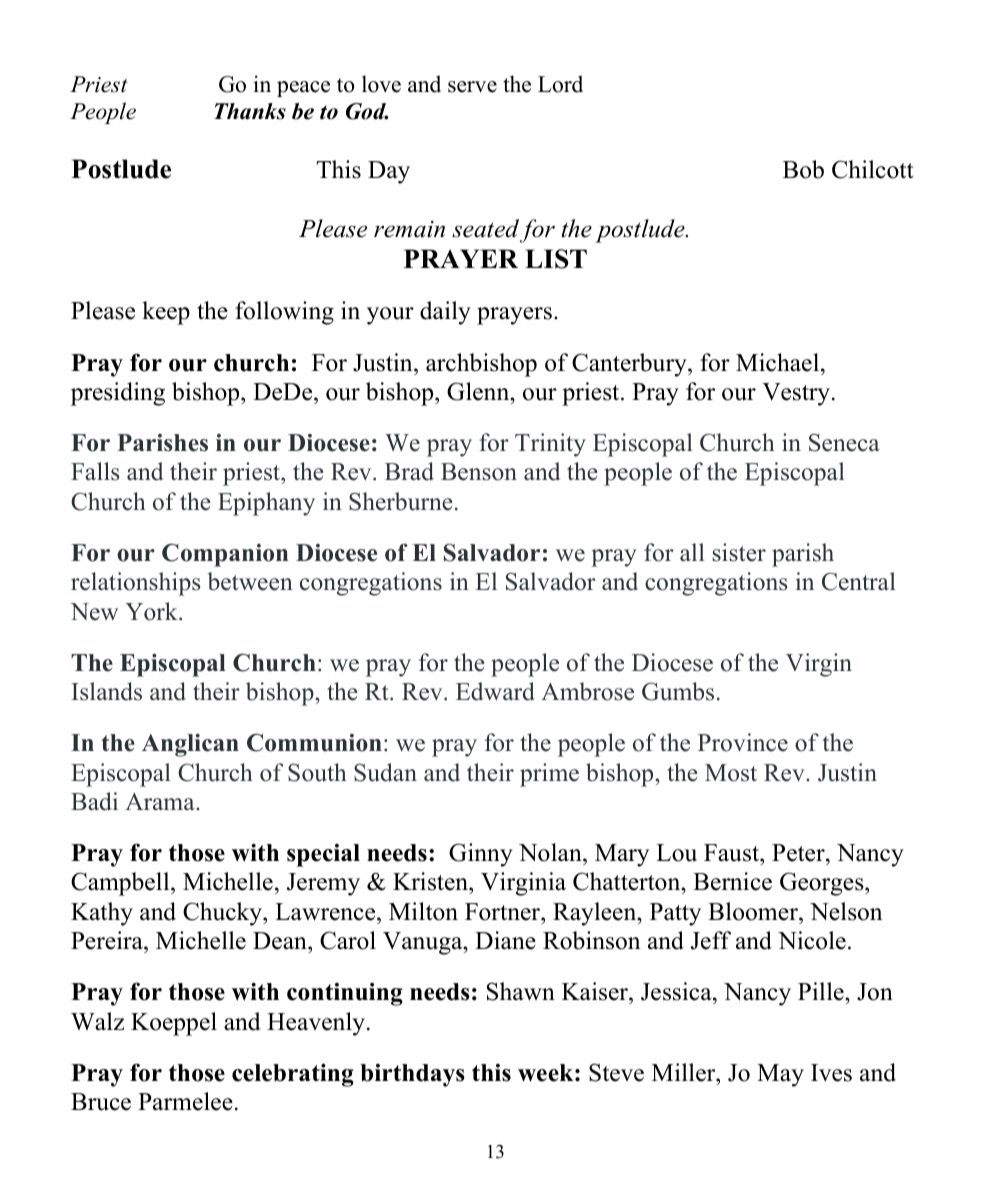 This screenshot has width=991, height=1204. I want to click on serve, so click(472, 87).
